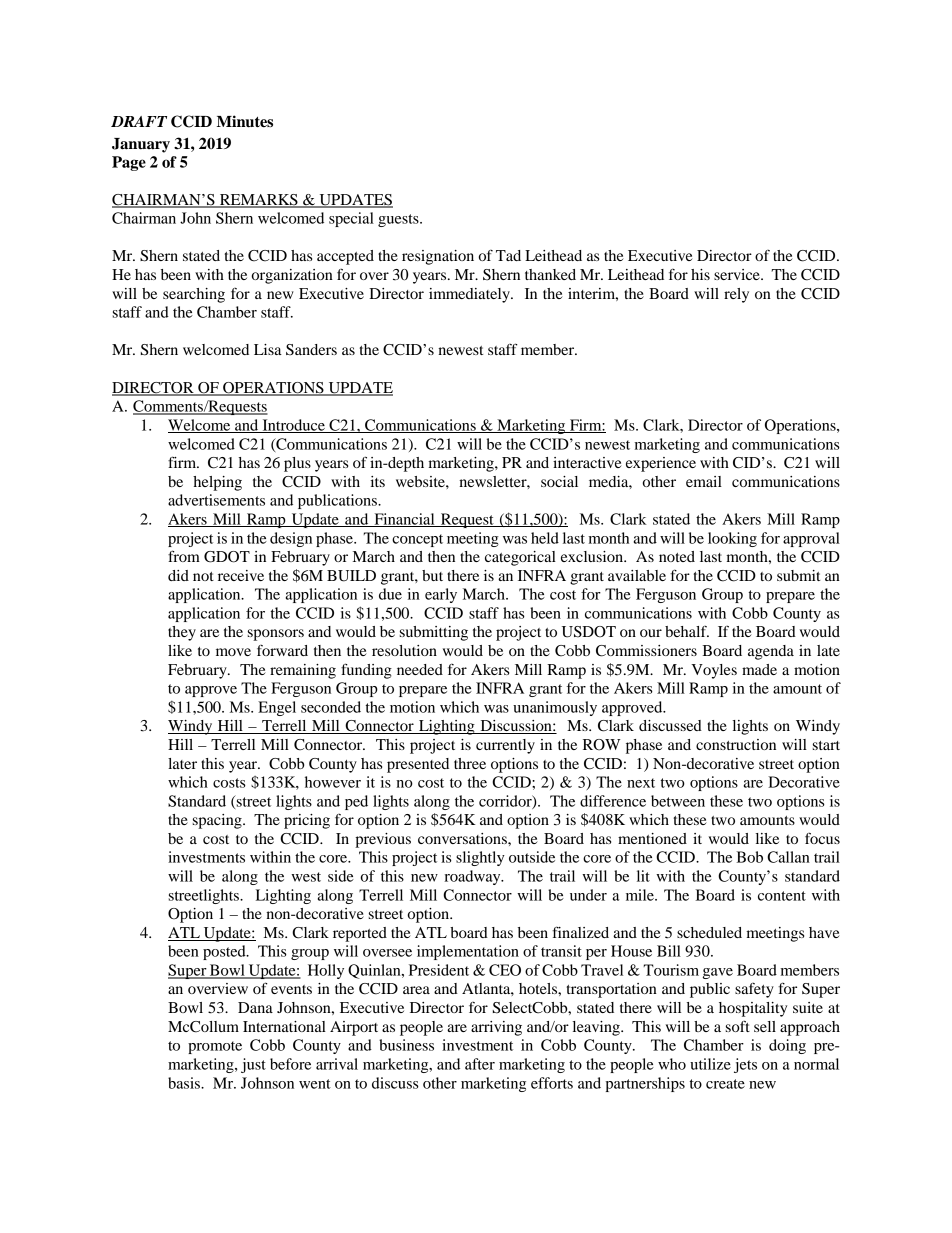  What do you see at coordinates (480, 1064) in the document?
I see `after` at bounding box center [480, 1064].
